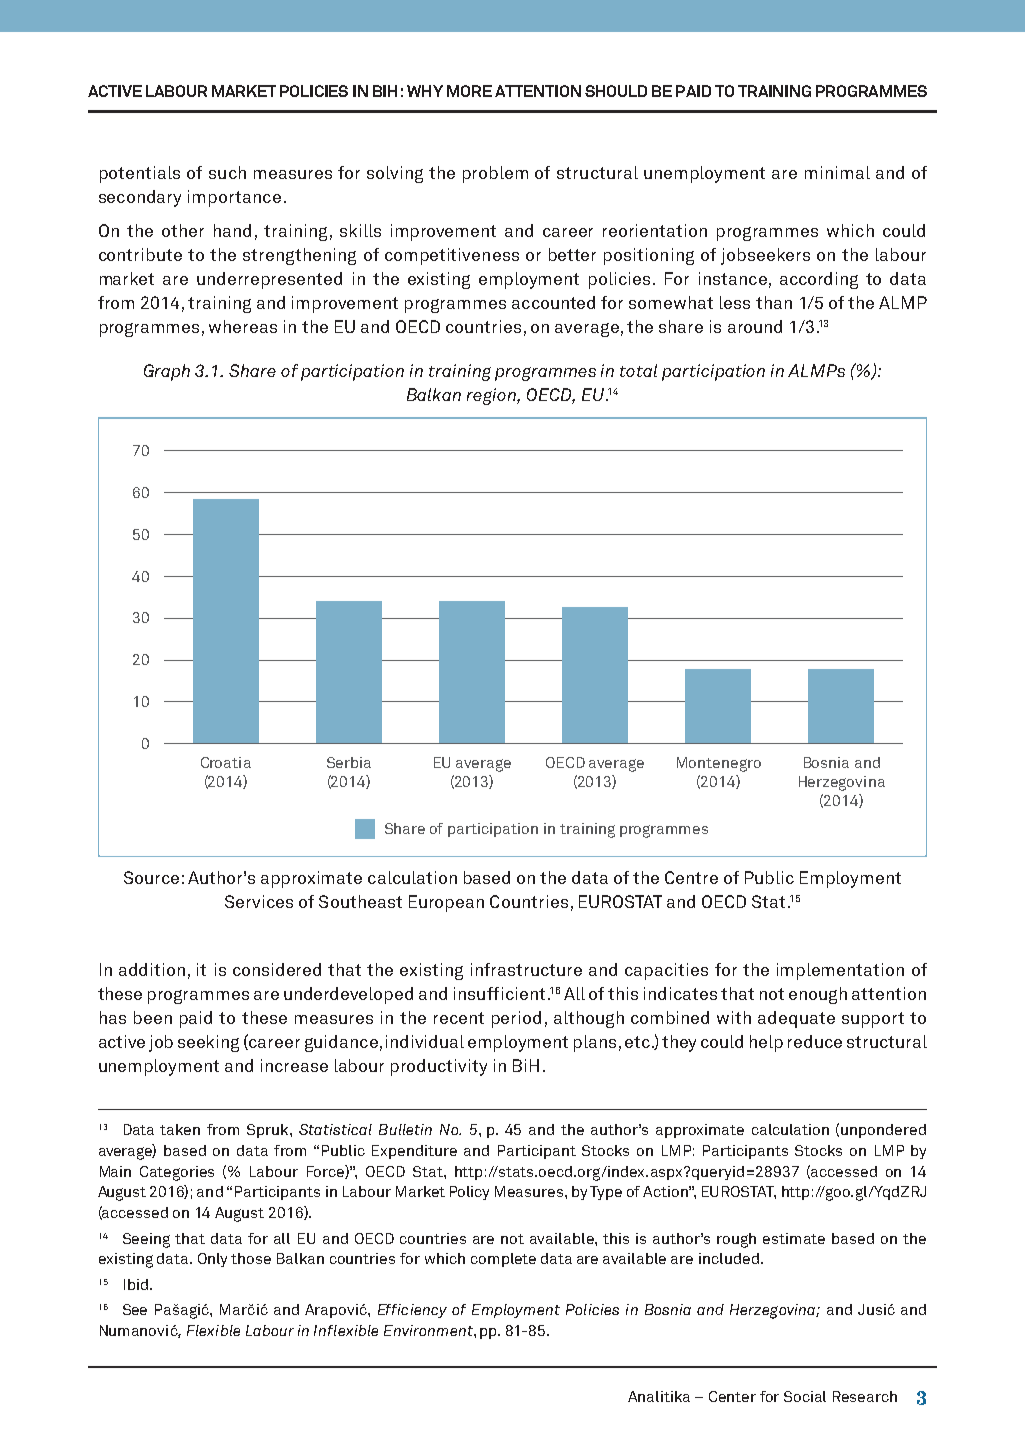 This screenshot has width=1025, height=1450. Describe the element at coordinates (840, 971) in the screenshot. I see `implementation` at that location.
